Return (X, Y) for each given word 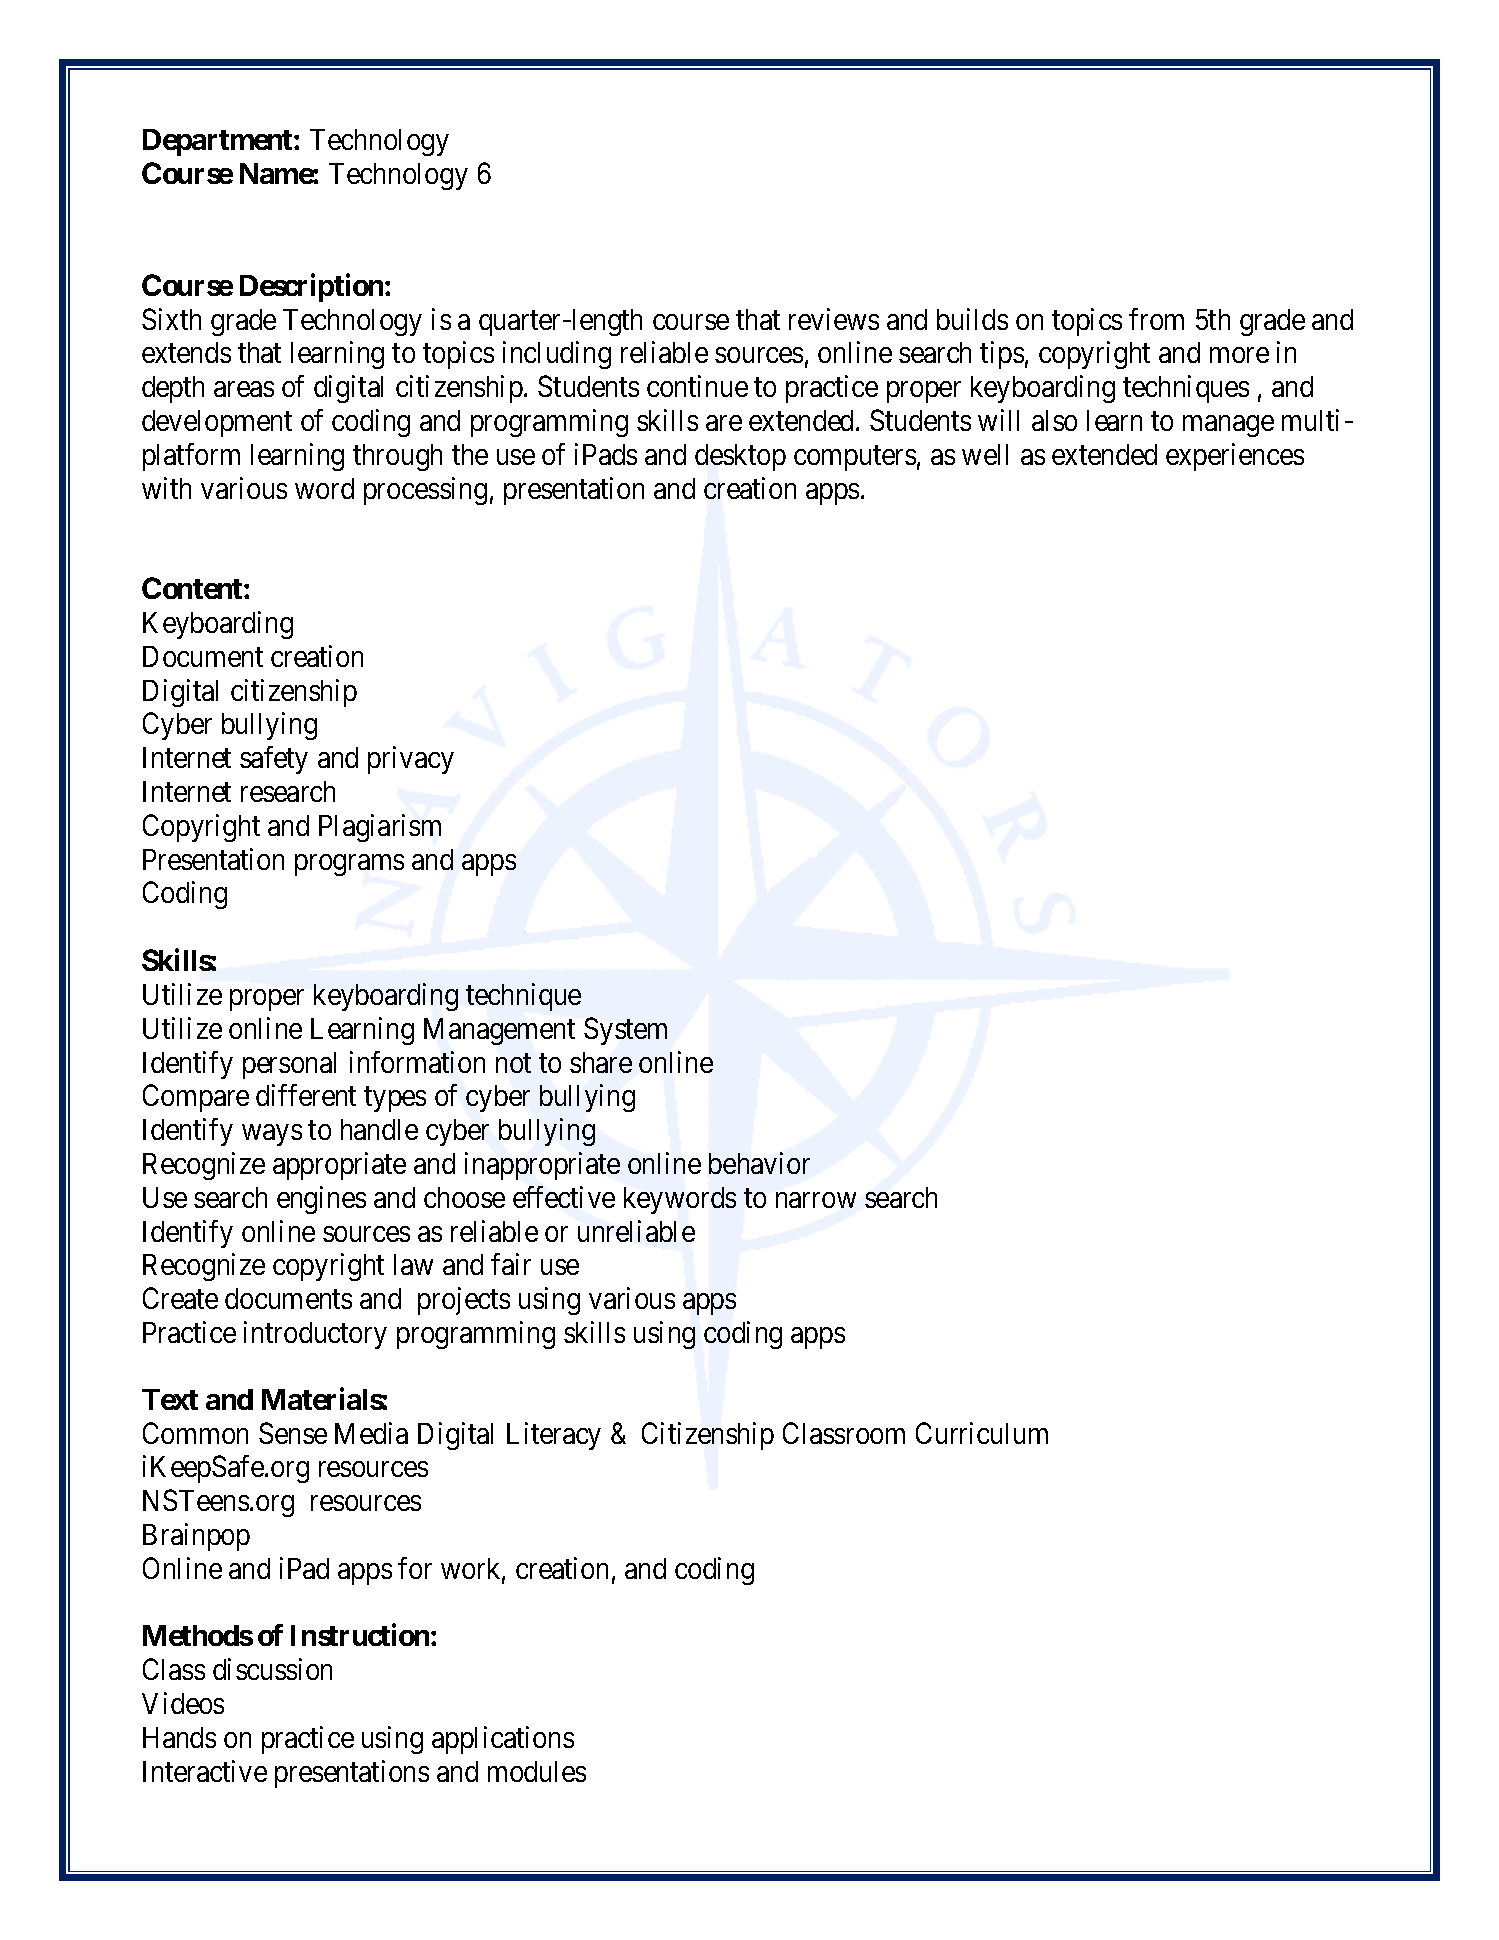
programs (349, 865)
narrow (816, 1200)
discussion (272, 1669)
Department (219, 142)
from (1156, 319)
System (625, 1031)
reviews (834, 319)
